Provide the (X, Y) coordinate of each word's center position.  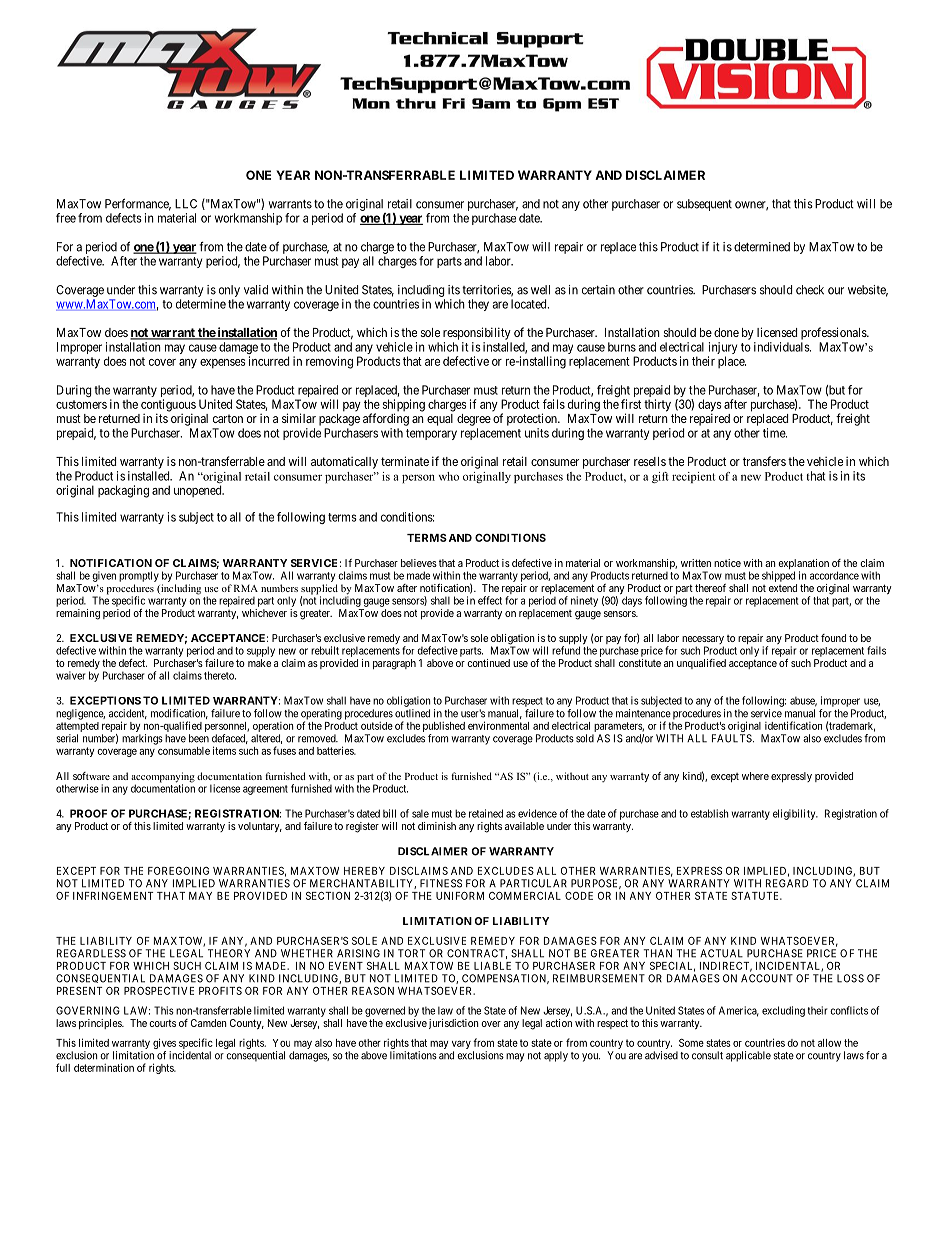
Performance (138, 204)
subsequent (704, 205)
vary (461, 1046)
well (540, 290)
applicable (748, 1056)
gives (164, 1045)
